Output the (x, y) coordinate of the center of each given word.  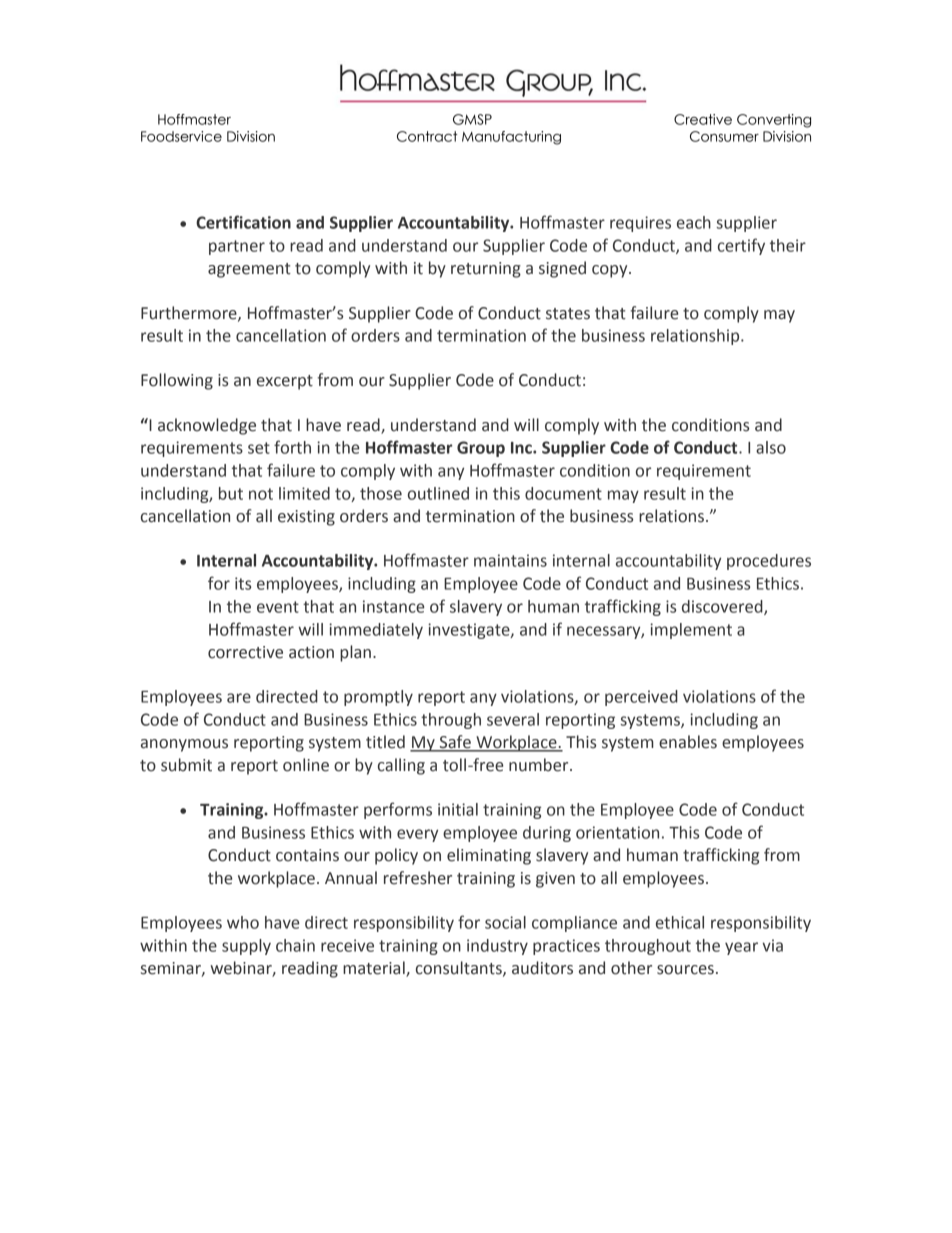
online (306, 765)
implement (691, 631)
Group (481, 449)
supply (246, 947)
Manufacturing (511, 138)
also (771, 447)
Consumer (724, 136)
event (278, 607)
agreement (249, 270)
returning (486, 270)
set (259, 448)
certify (741, 246)
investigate (470, 631)
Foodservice (181, 136)
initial (458, 809)
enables (688, 742)
